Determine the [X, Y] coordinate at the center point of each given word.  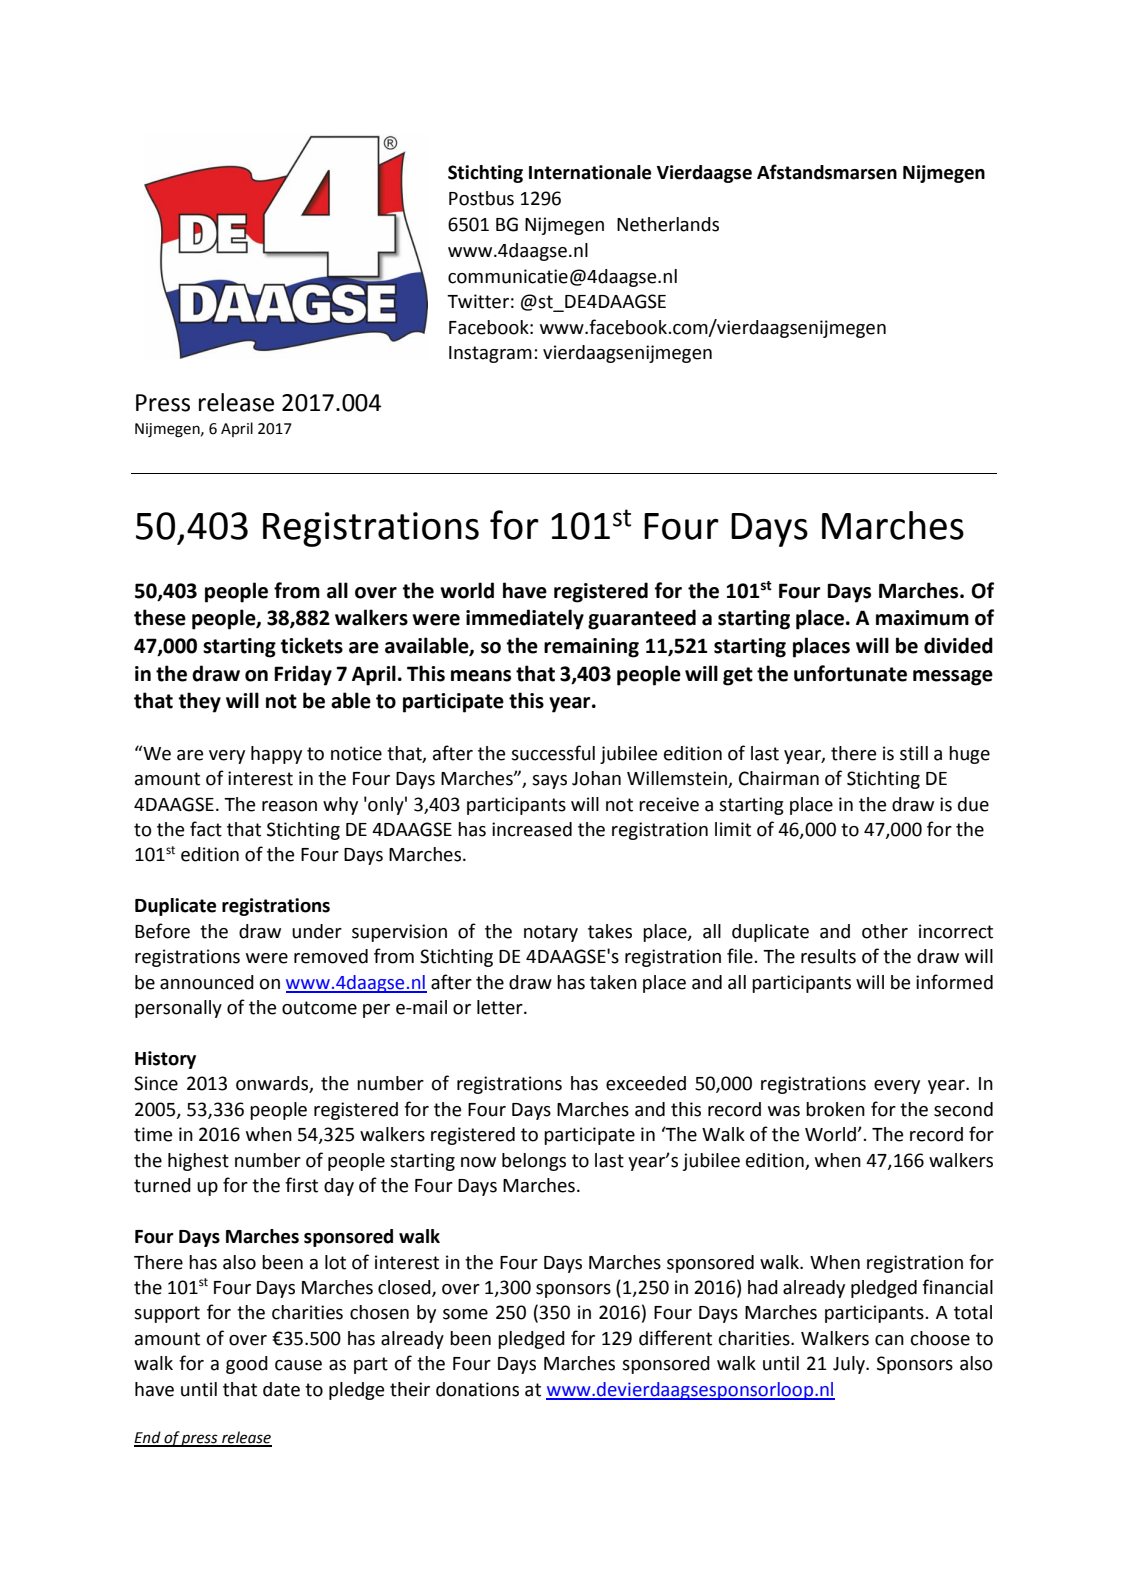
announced [207, 982]
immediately [525, 619]
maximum [922, 618]
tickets [312, 645]
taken [613, 982]
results [828, 956]
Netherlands [668, 224]
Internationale [590, 172]
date [281, 1389]
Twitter [478, 301]
